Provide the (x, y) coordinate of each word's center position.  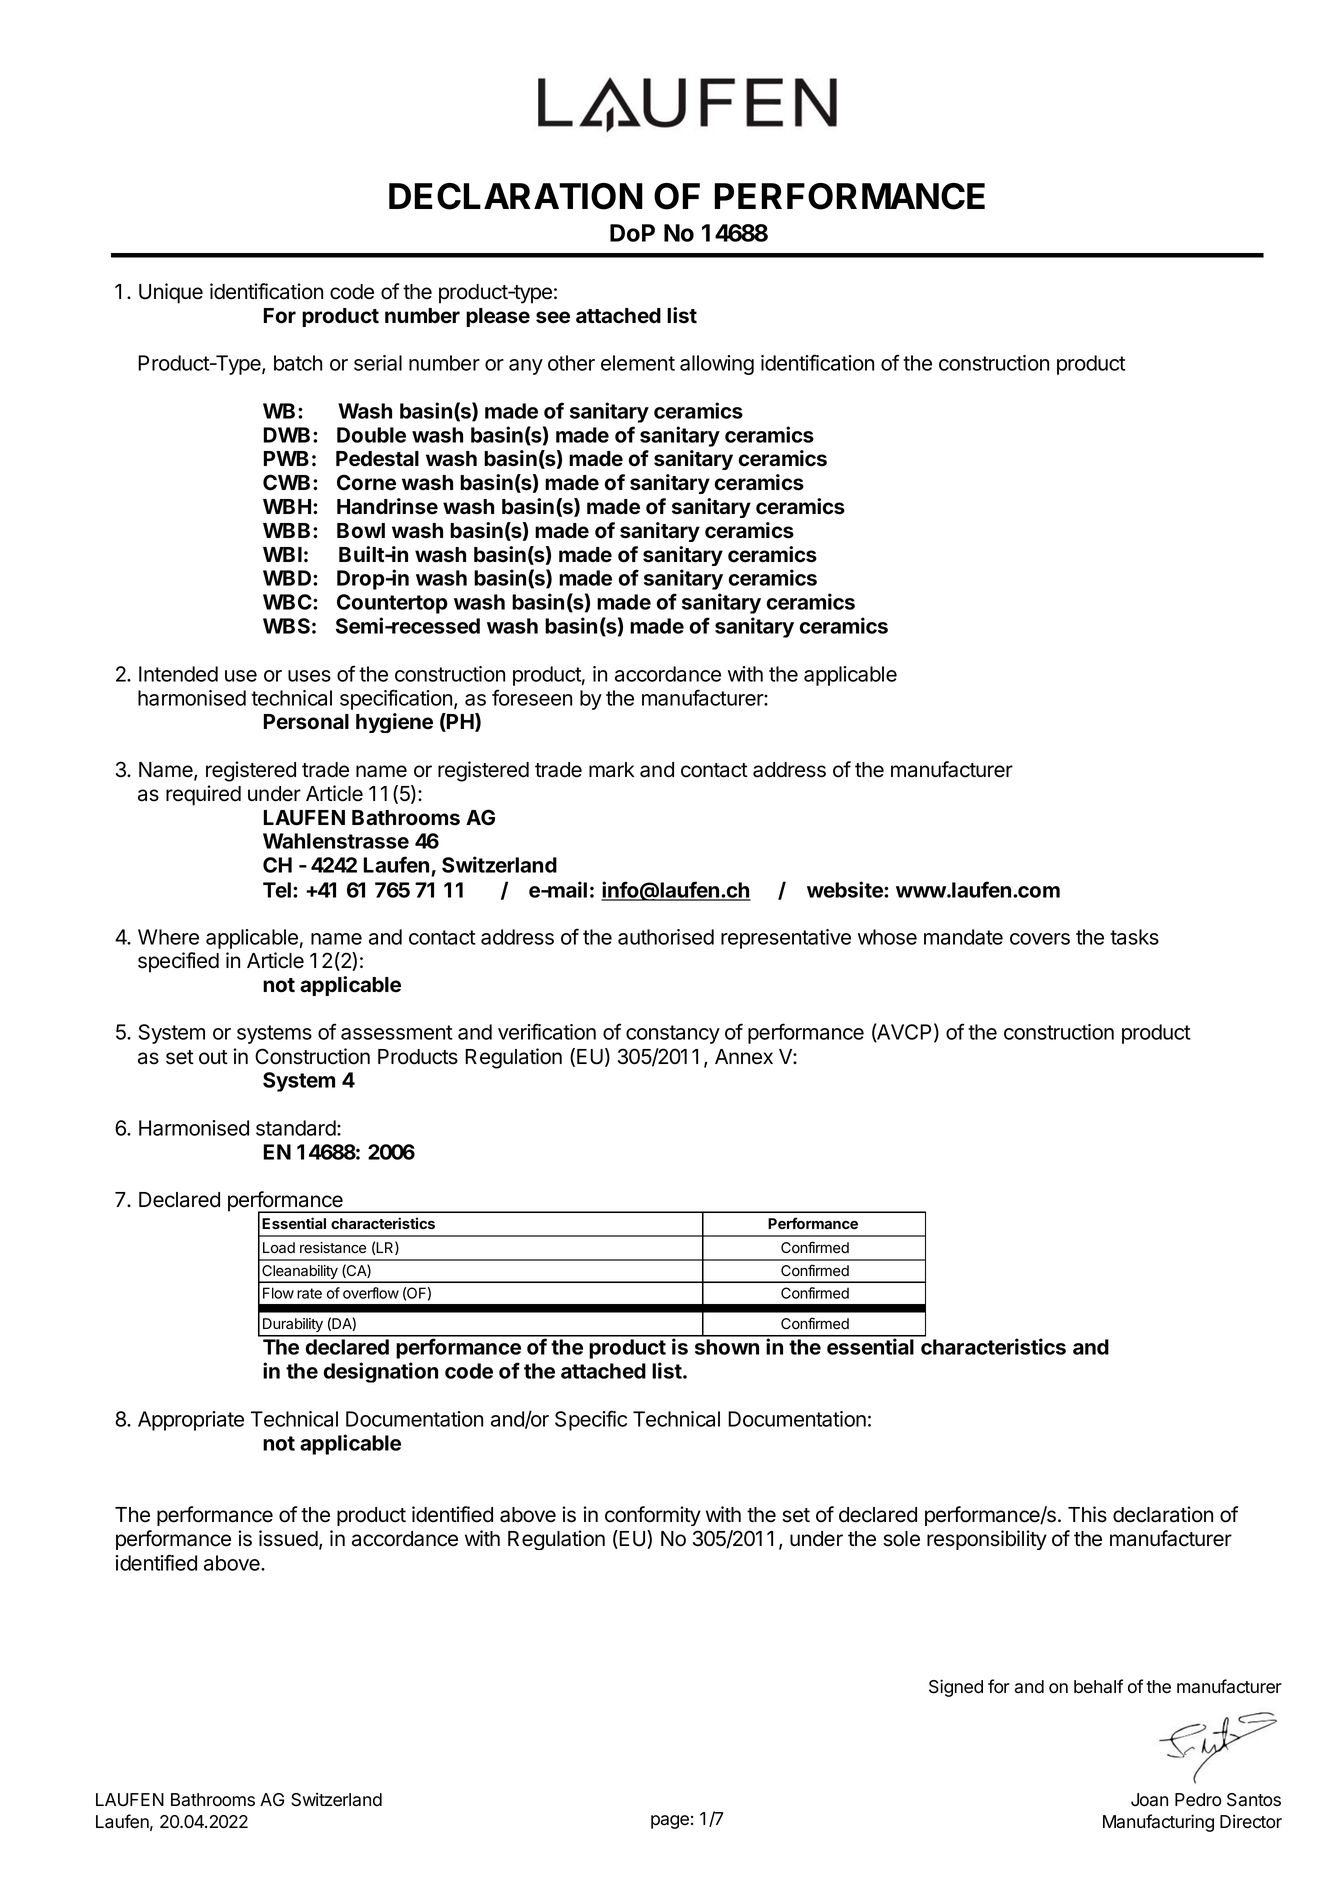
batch (298, 363)
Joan (1149, 1800)
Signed (956, 1688)
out (213, 1057)
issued (288, 1538)
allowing (717, 365)
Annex (744, 1057)
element (638, 363)
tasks (1134, 937)
